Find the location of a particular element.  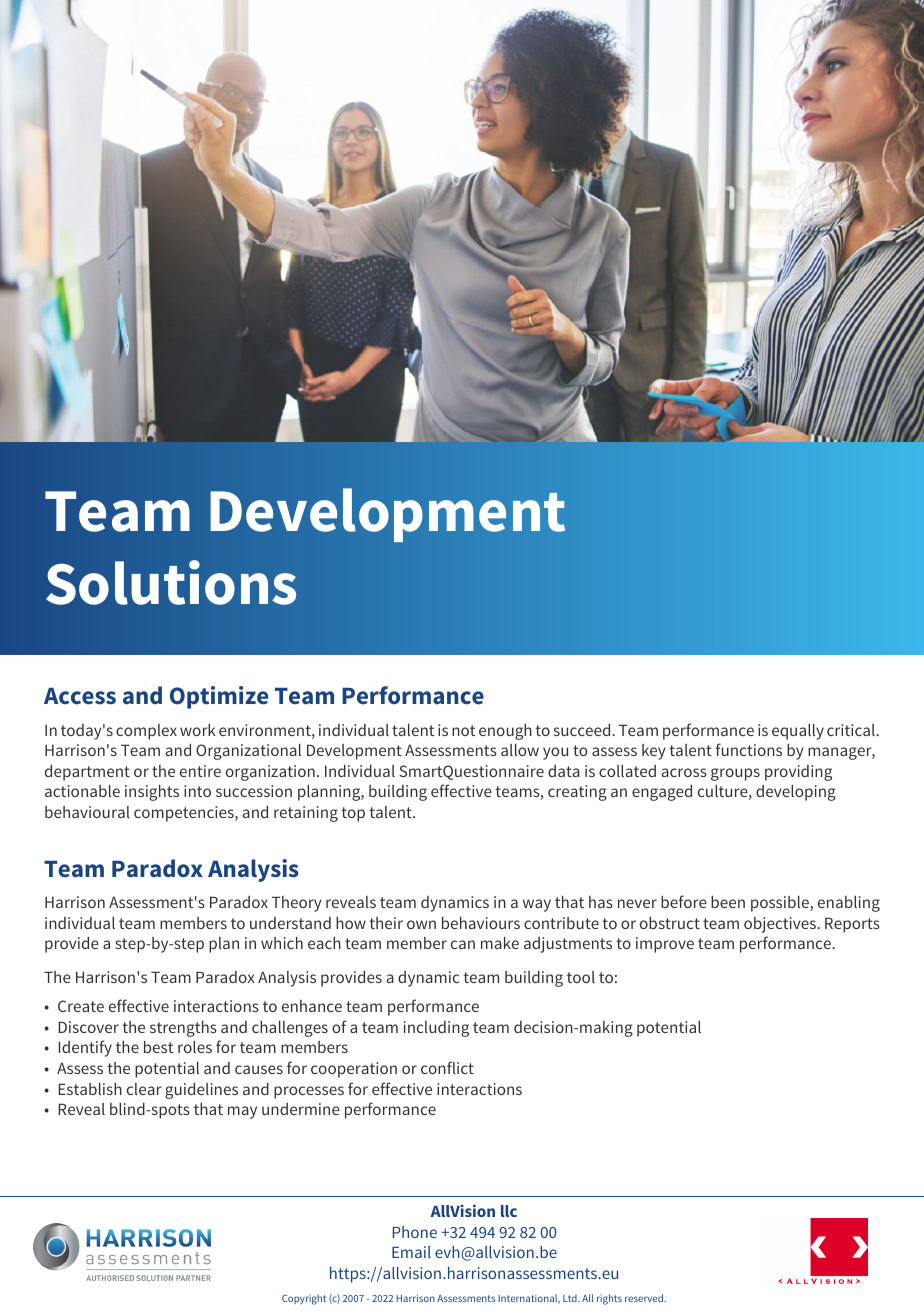

Solutions is located at coordinates (171, 582).
